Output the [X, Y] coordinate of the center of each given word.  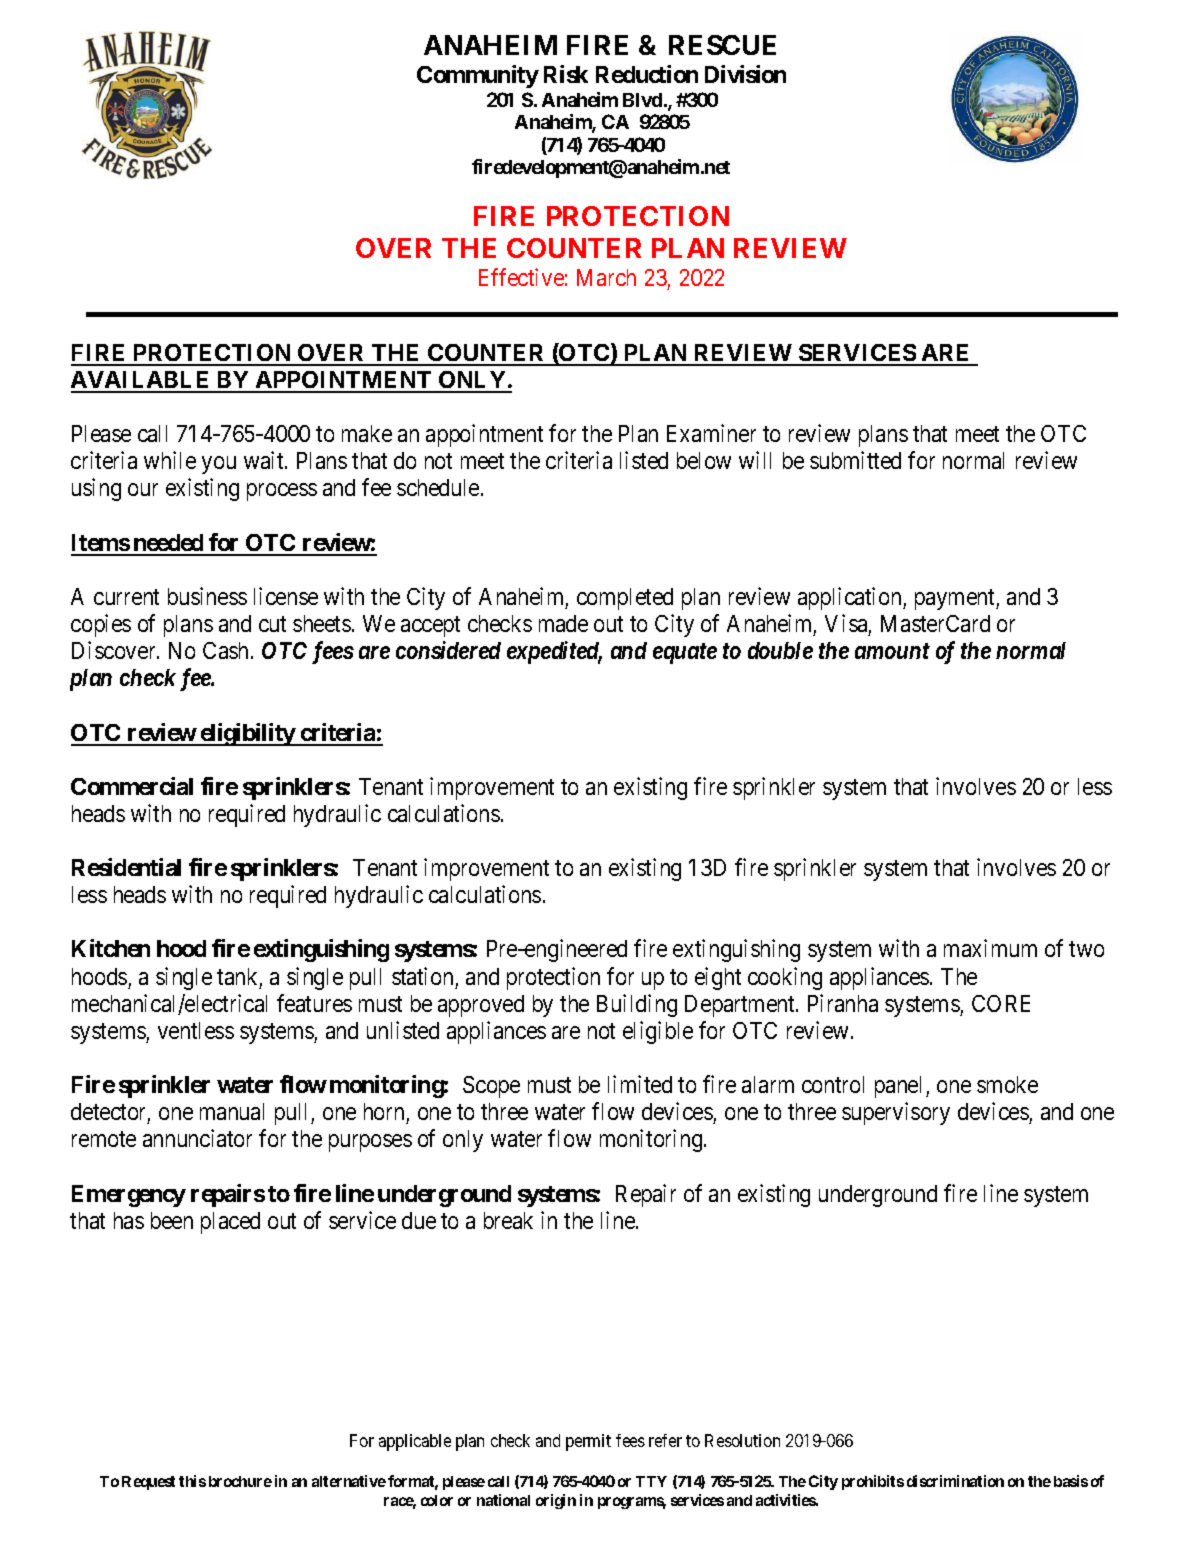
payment [956, 599]
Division [745, 74]
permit [588, 1442]
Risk [566, 74]
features [314, 1003]
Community [478, 76]
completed [625, 599]
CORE [1001, 1003]
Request [148, 1483]
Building [637, 1005]
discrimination [955, 1481]
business [207, 596]
